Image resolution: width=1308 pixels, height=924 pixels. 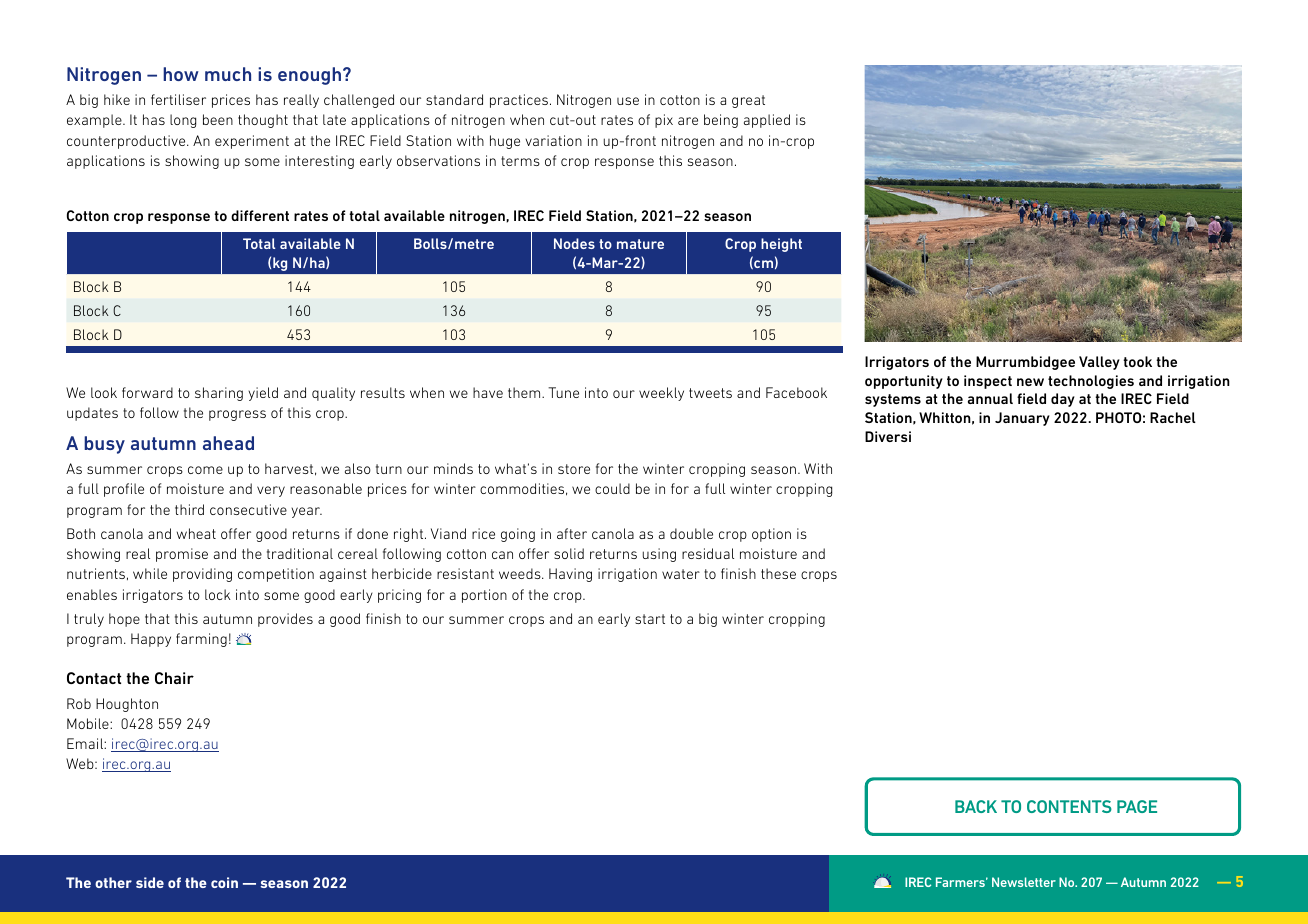 I want to click on start, so click(x=650, y=619).
